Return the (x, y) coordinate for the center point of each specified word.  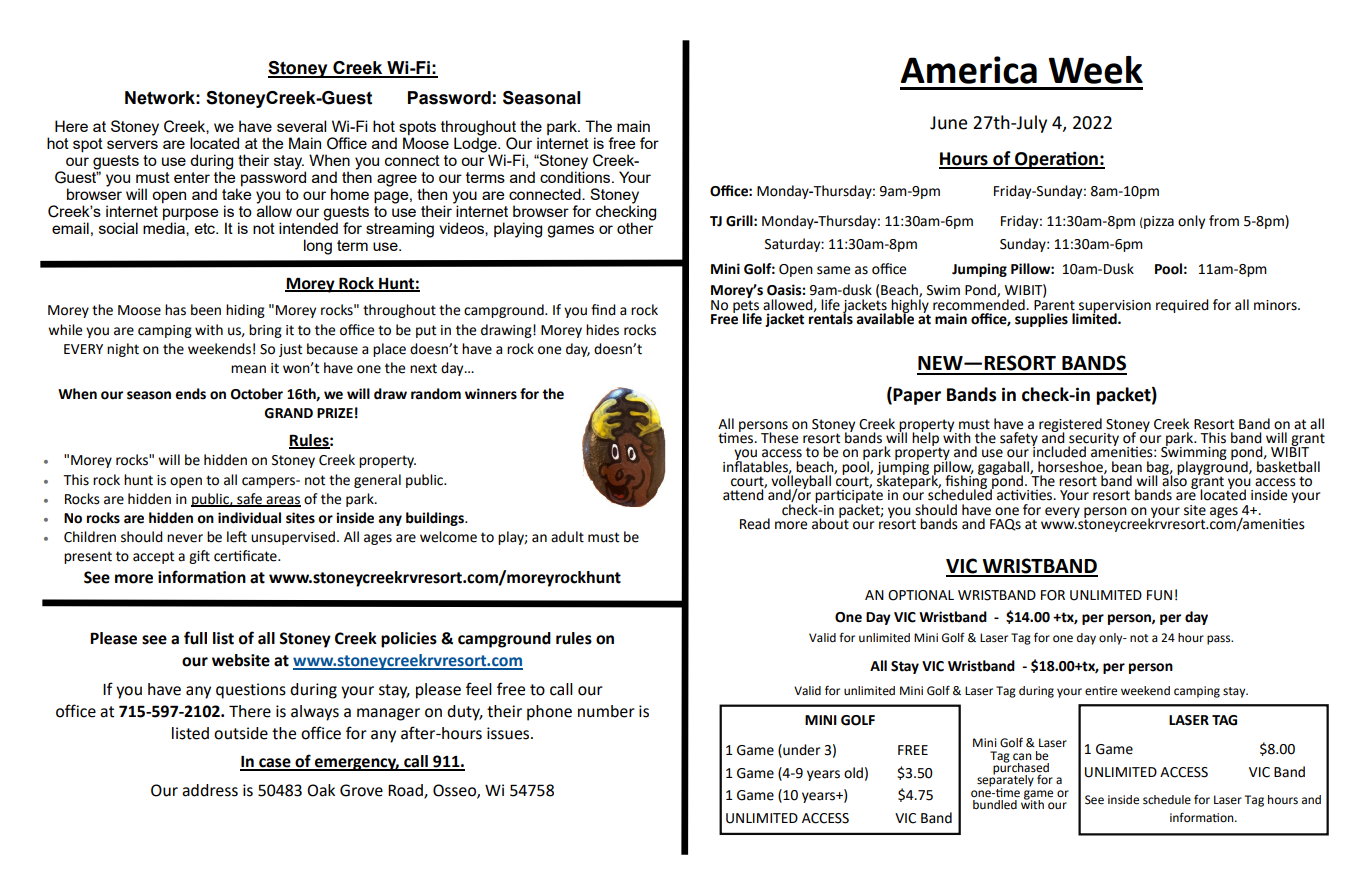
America (969, 70)
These (779, 438)
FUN (1159, 595)
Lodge (476, 144)
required (1182, 306)
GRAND (288, 413)
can (1022, 756)
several (301, 126)
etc (206, 228)
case (275, 764)
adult (567, 537)
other (635, 227)
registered (1070, 426)
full (195, 638)
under (800, 750)
